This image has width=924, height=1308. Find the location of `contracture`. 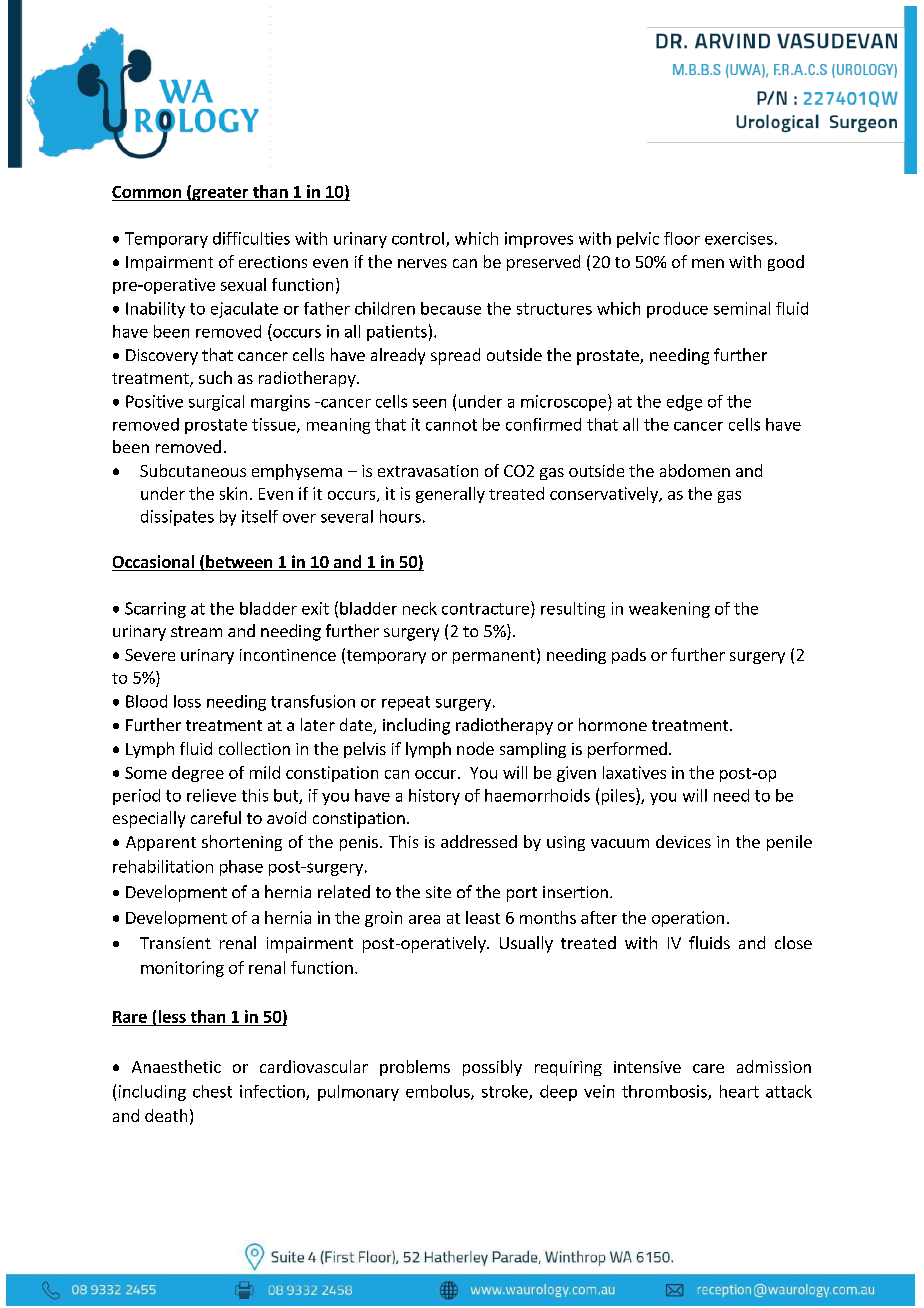

contracture is located at coordinates (485, 609).
